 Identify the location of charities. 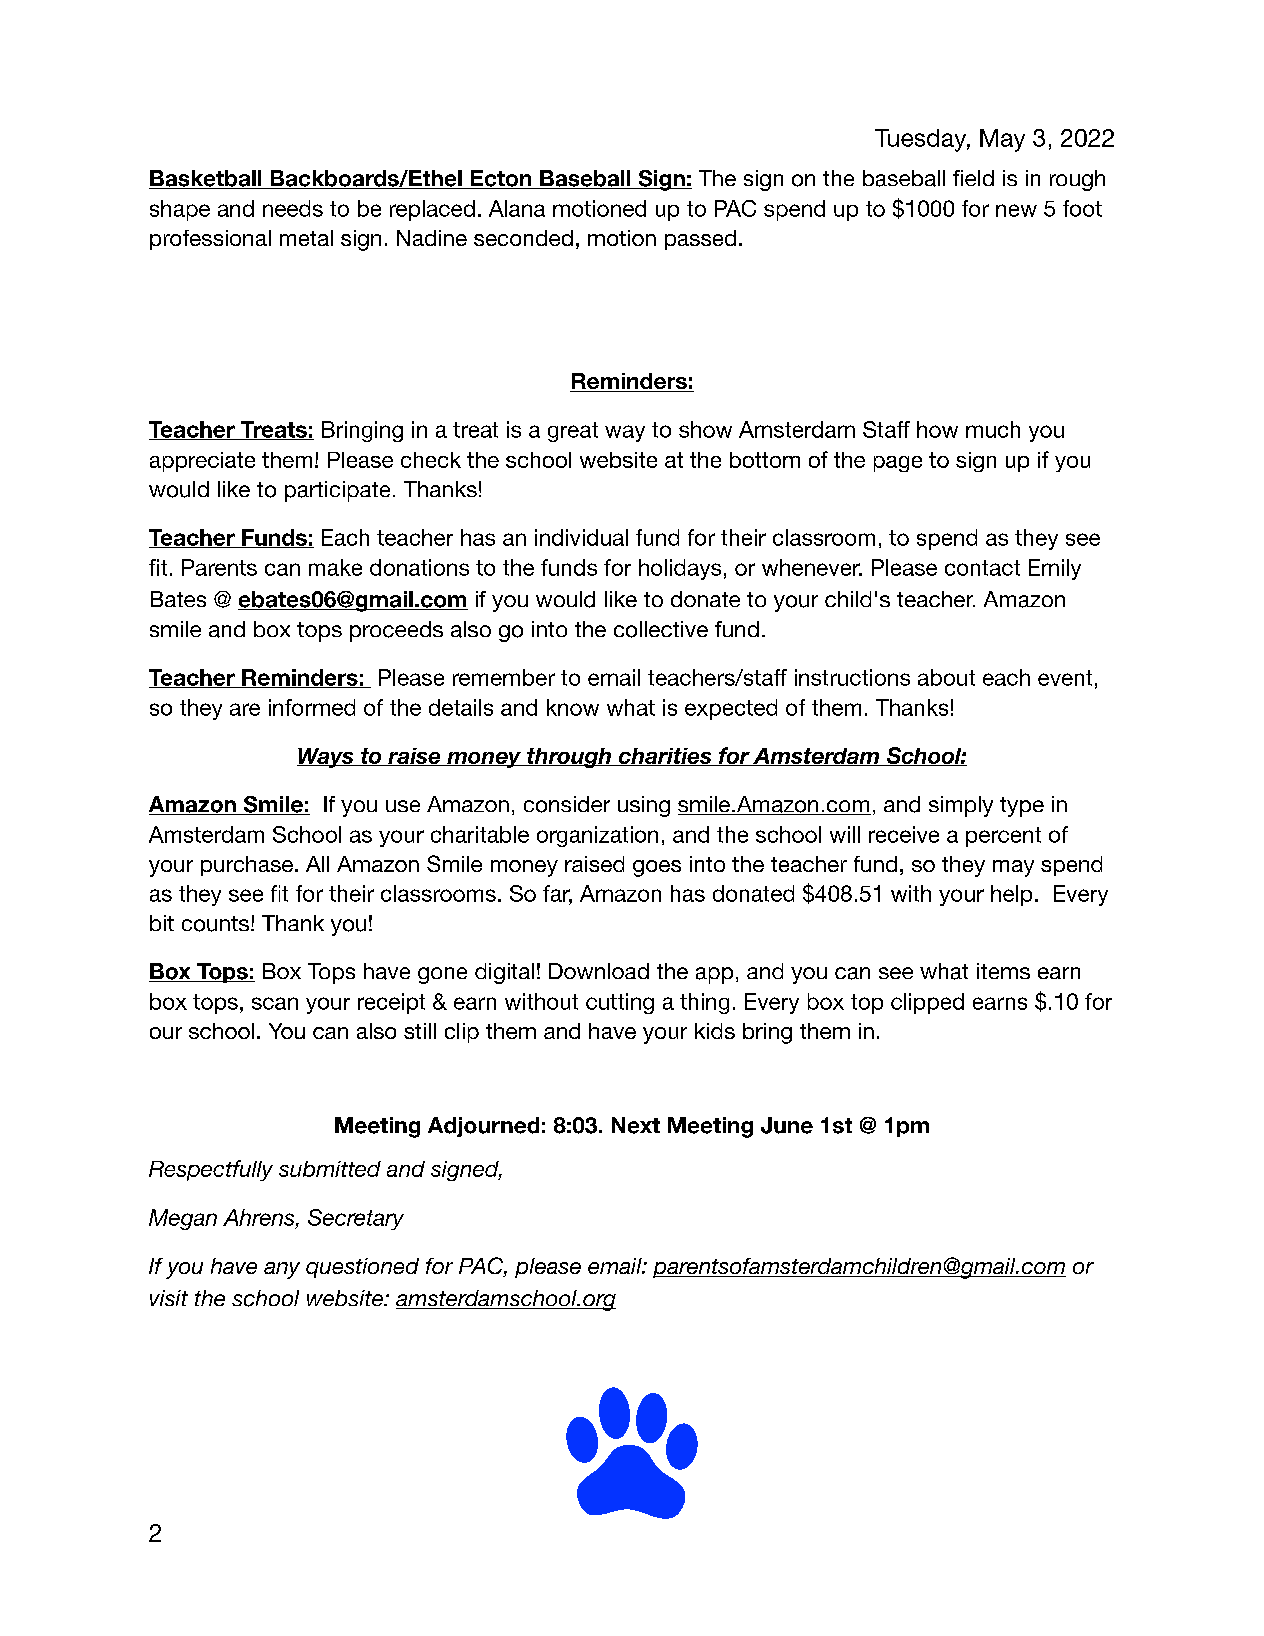
(665, 757).
